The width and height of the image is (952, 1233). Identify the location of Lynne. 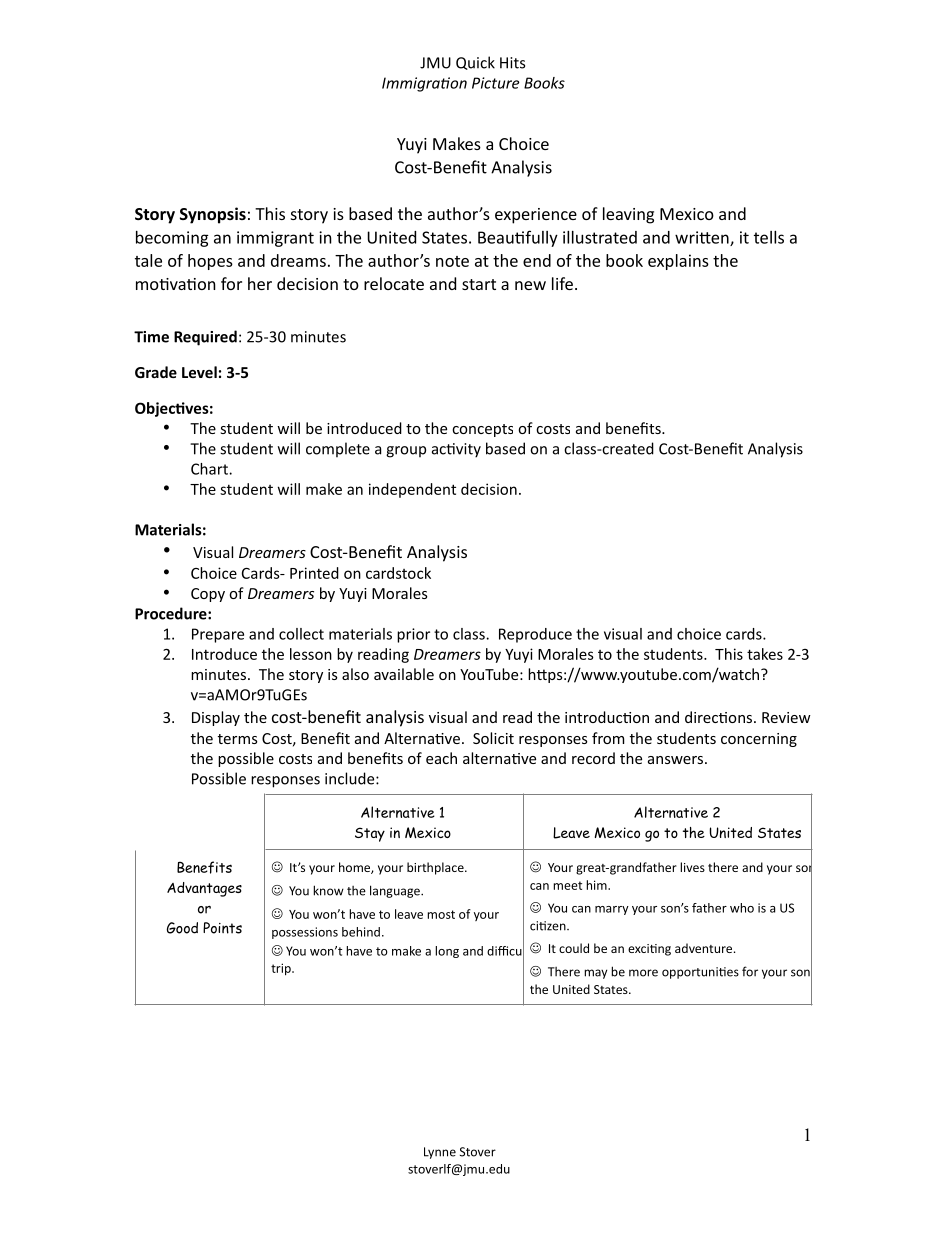
(440, 1153).
